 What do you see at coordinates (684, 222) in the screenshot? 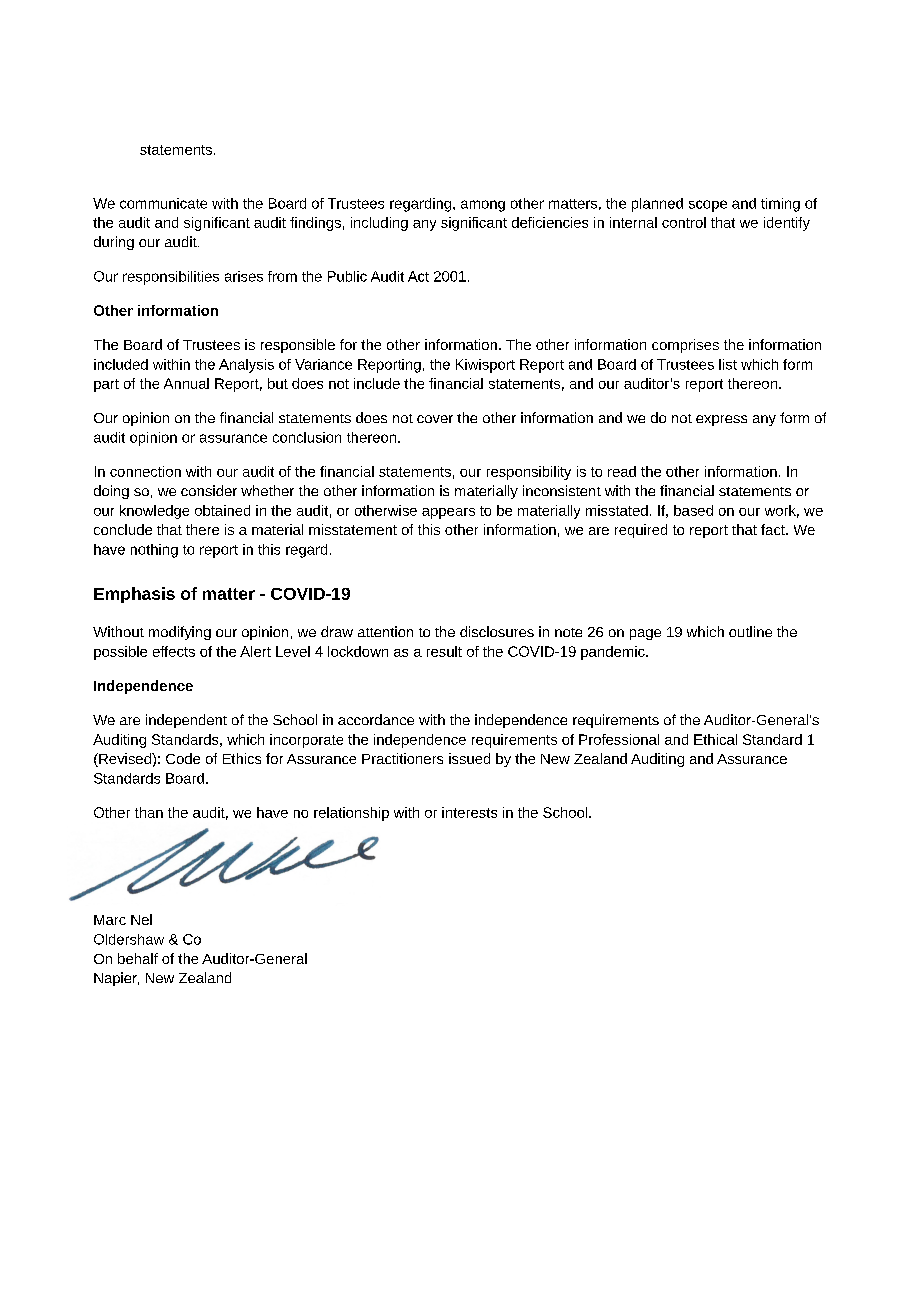
I see `control` at bounding box center [684, 222].
